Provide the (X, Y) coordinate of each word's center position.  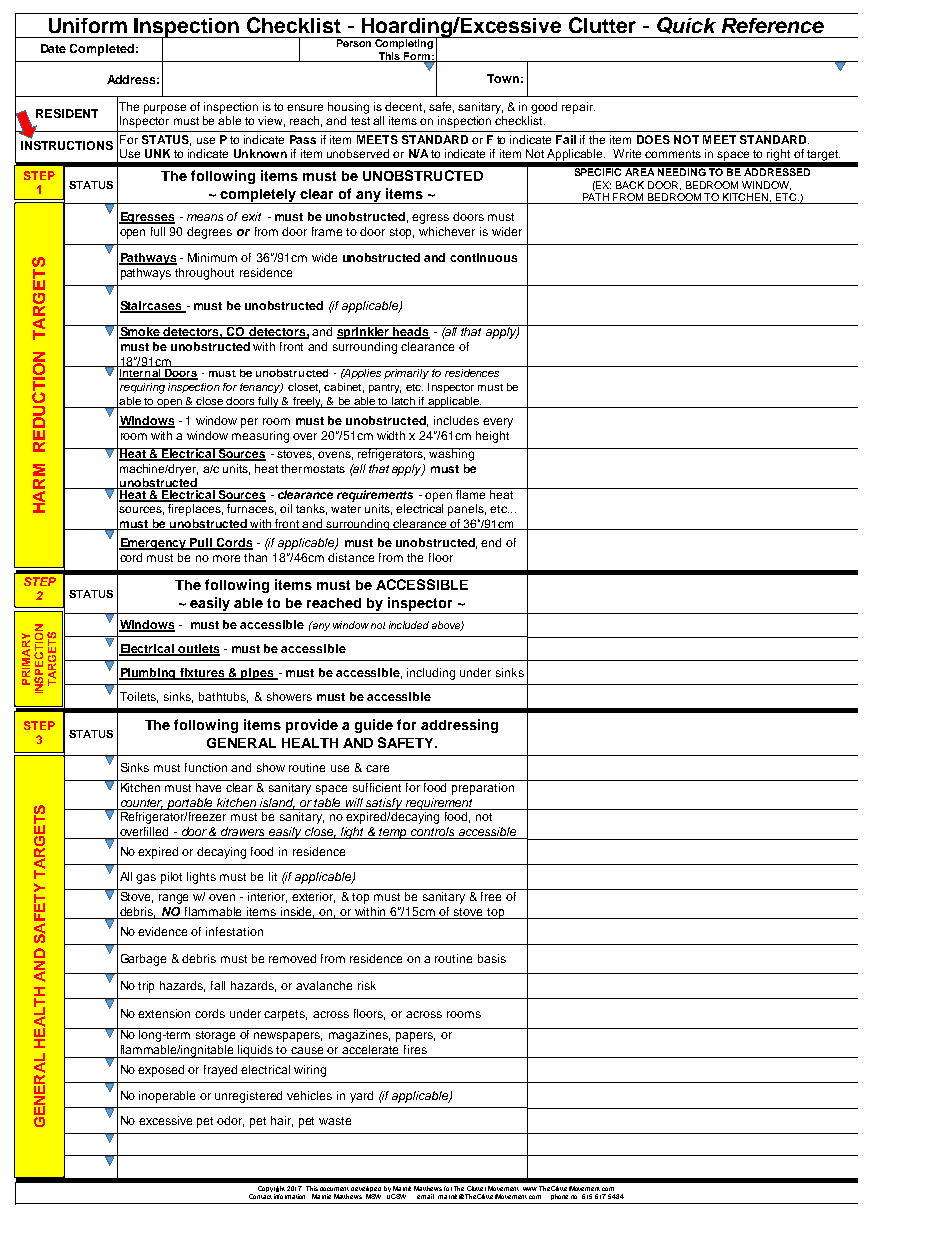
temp (394, 833)
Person (354, 42)
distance (351, 557)
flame (471, 493)
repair (578, 108)
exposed (161, 1071)
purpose (165, 109)
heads (411, 331)
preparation (483, 789)
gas (146, 879)
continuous (483, 257)
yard (361, 1097)
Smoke (140, 331)
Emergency (154, 544)
